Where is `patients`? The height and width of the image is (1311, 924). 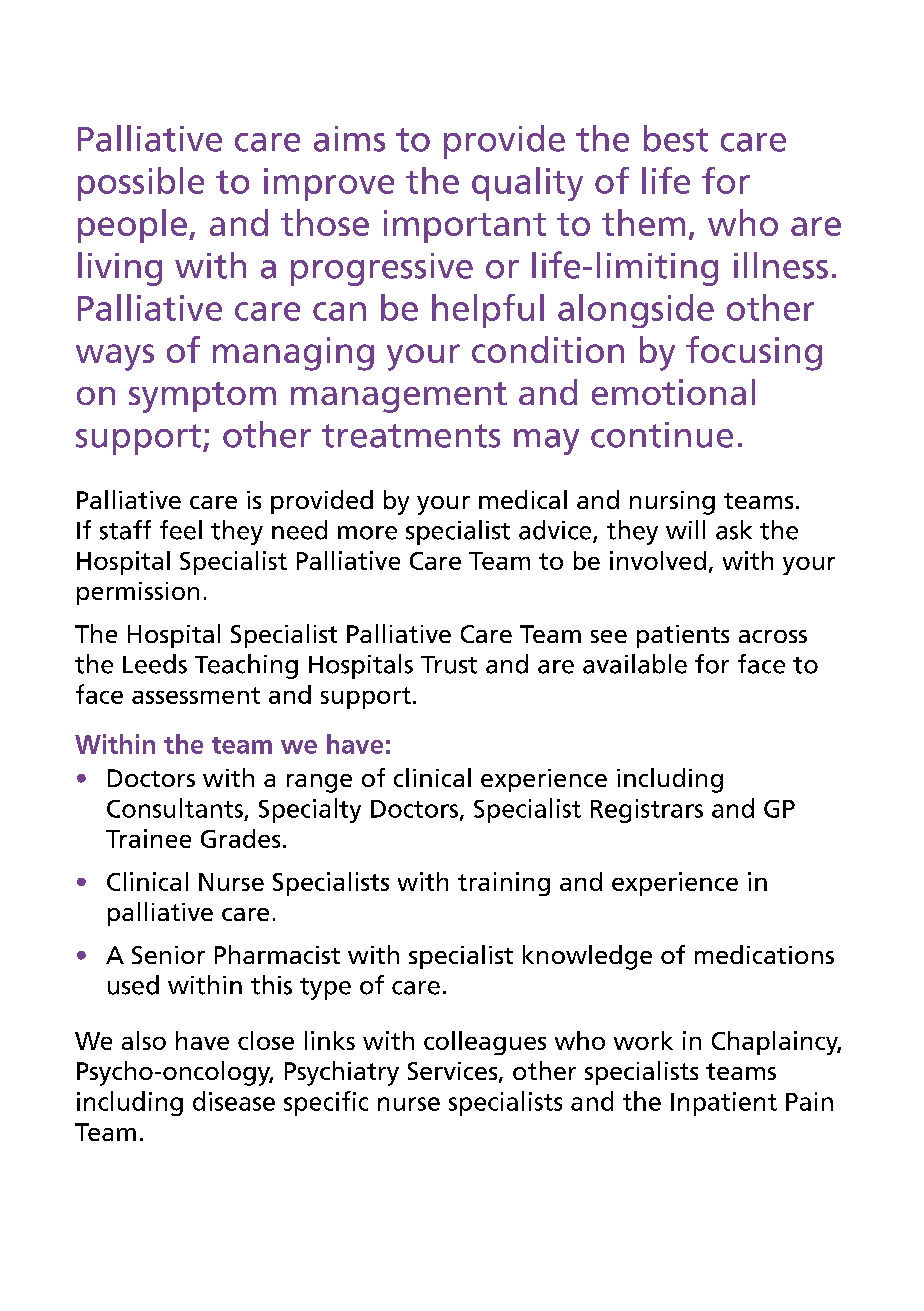
patients is located at coordinates (683, 636).
